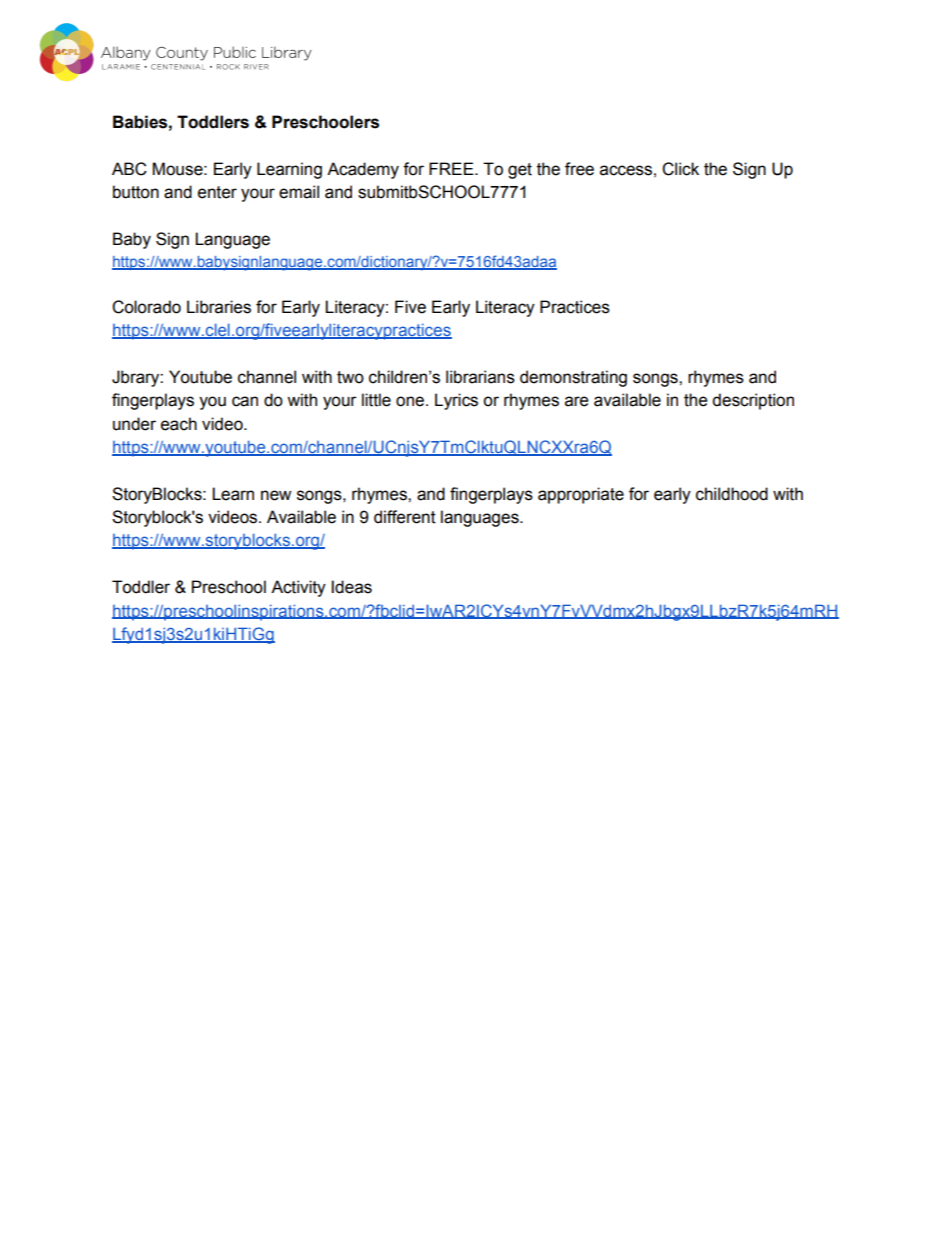  Describe the element at coordinates (352, 587) in the page. I see `Ideas` at that location.
